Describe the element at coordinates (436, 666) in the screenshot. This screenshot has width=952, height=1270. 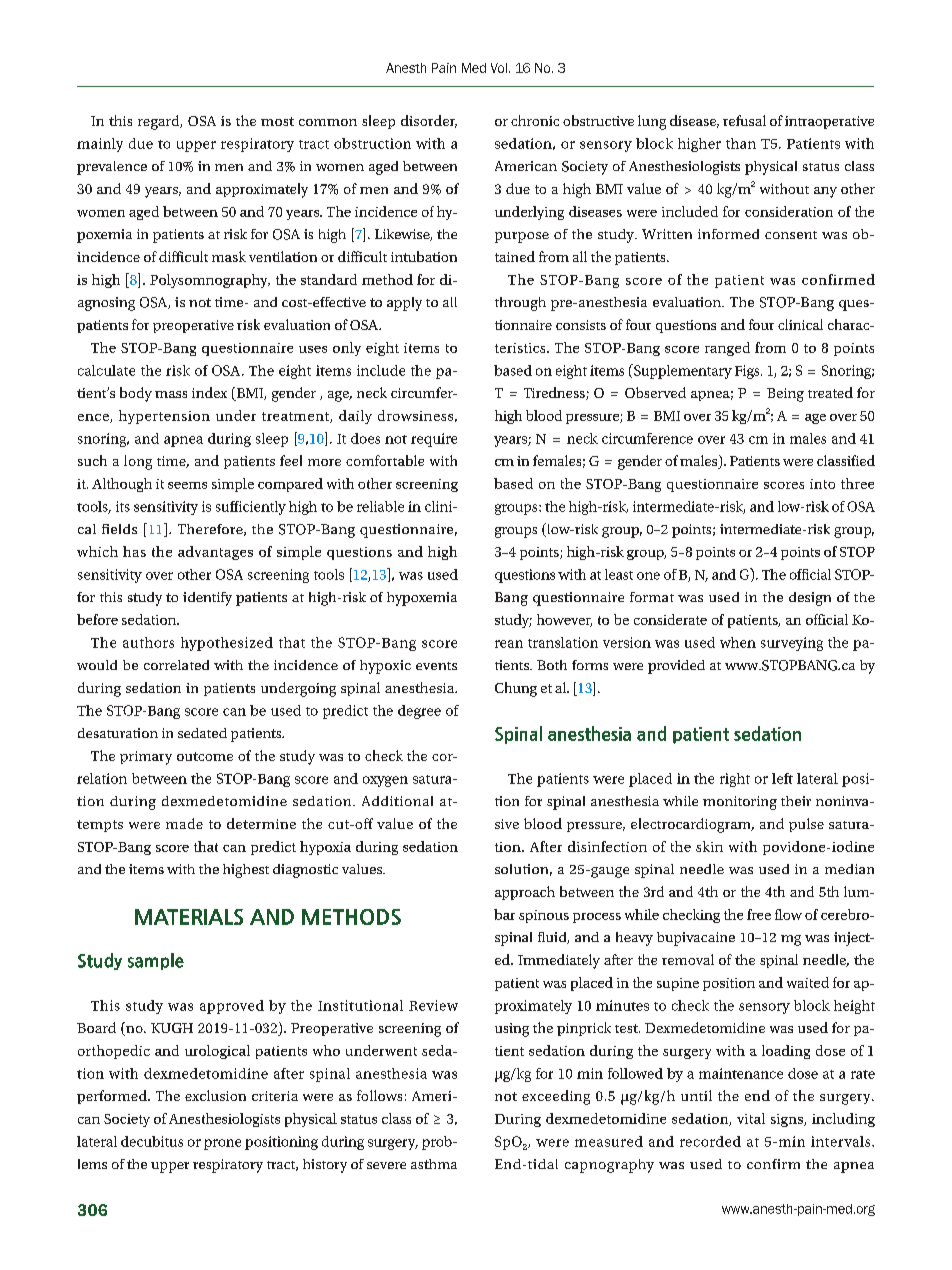
I see `events` at that location.
